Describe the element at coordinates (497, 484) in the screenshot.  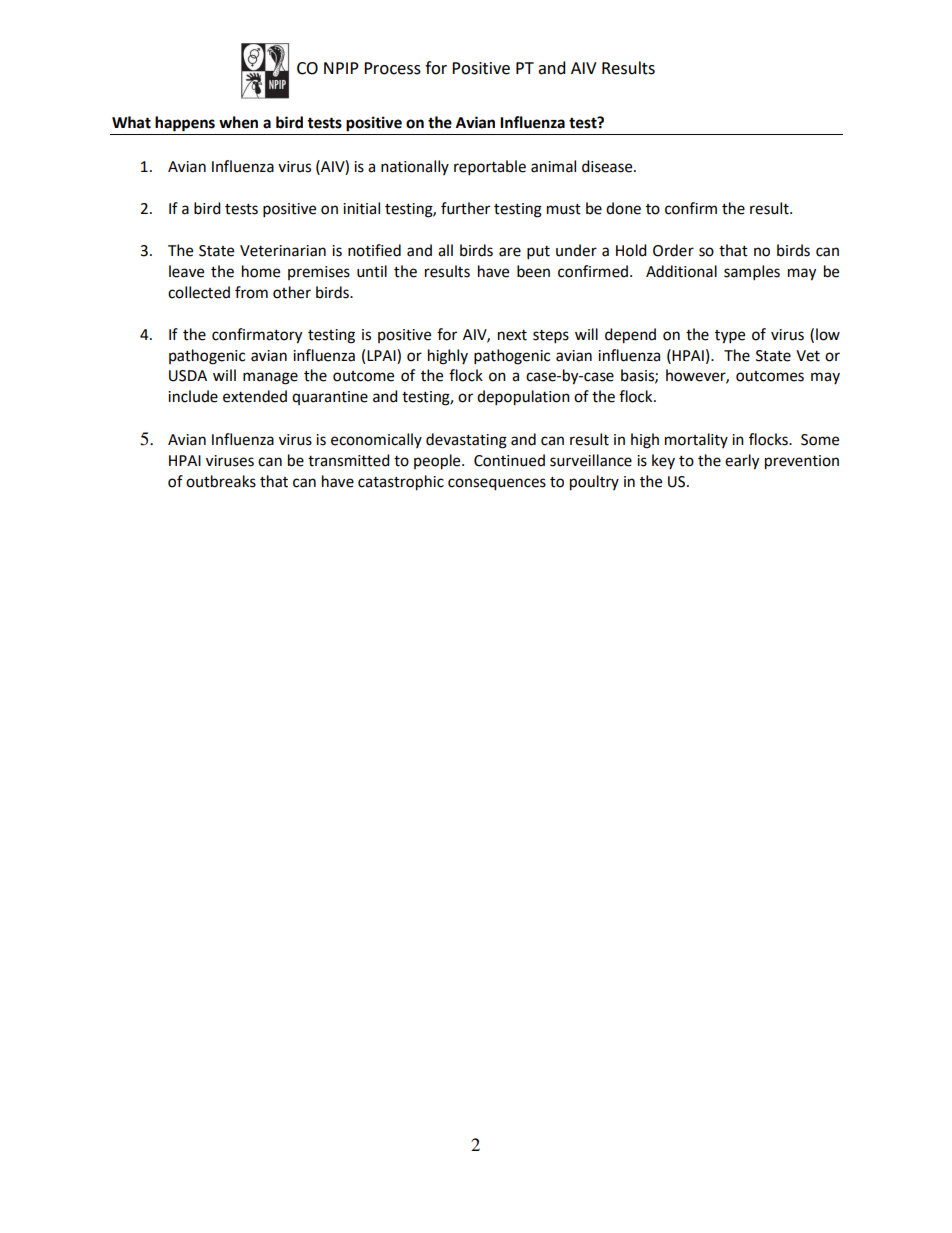
I see `consequences` at that location.
